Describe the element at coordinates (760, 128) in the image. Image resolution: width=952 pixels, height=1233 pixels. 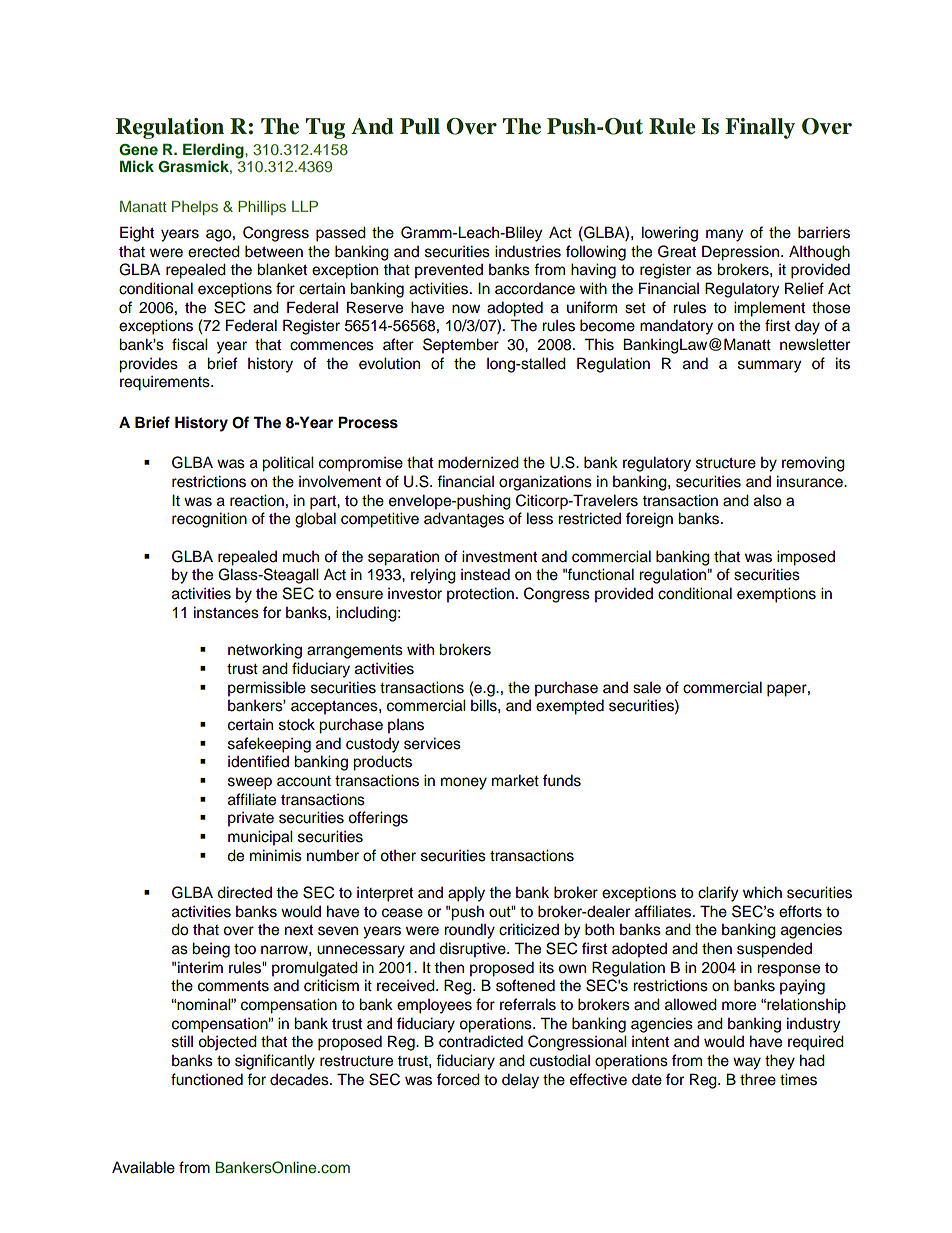
I see `Finally` at that location.
